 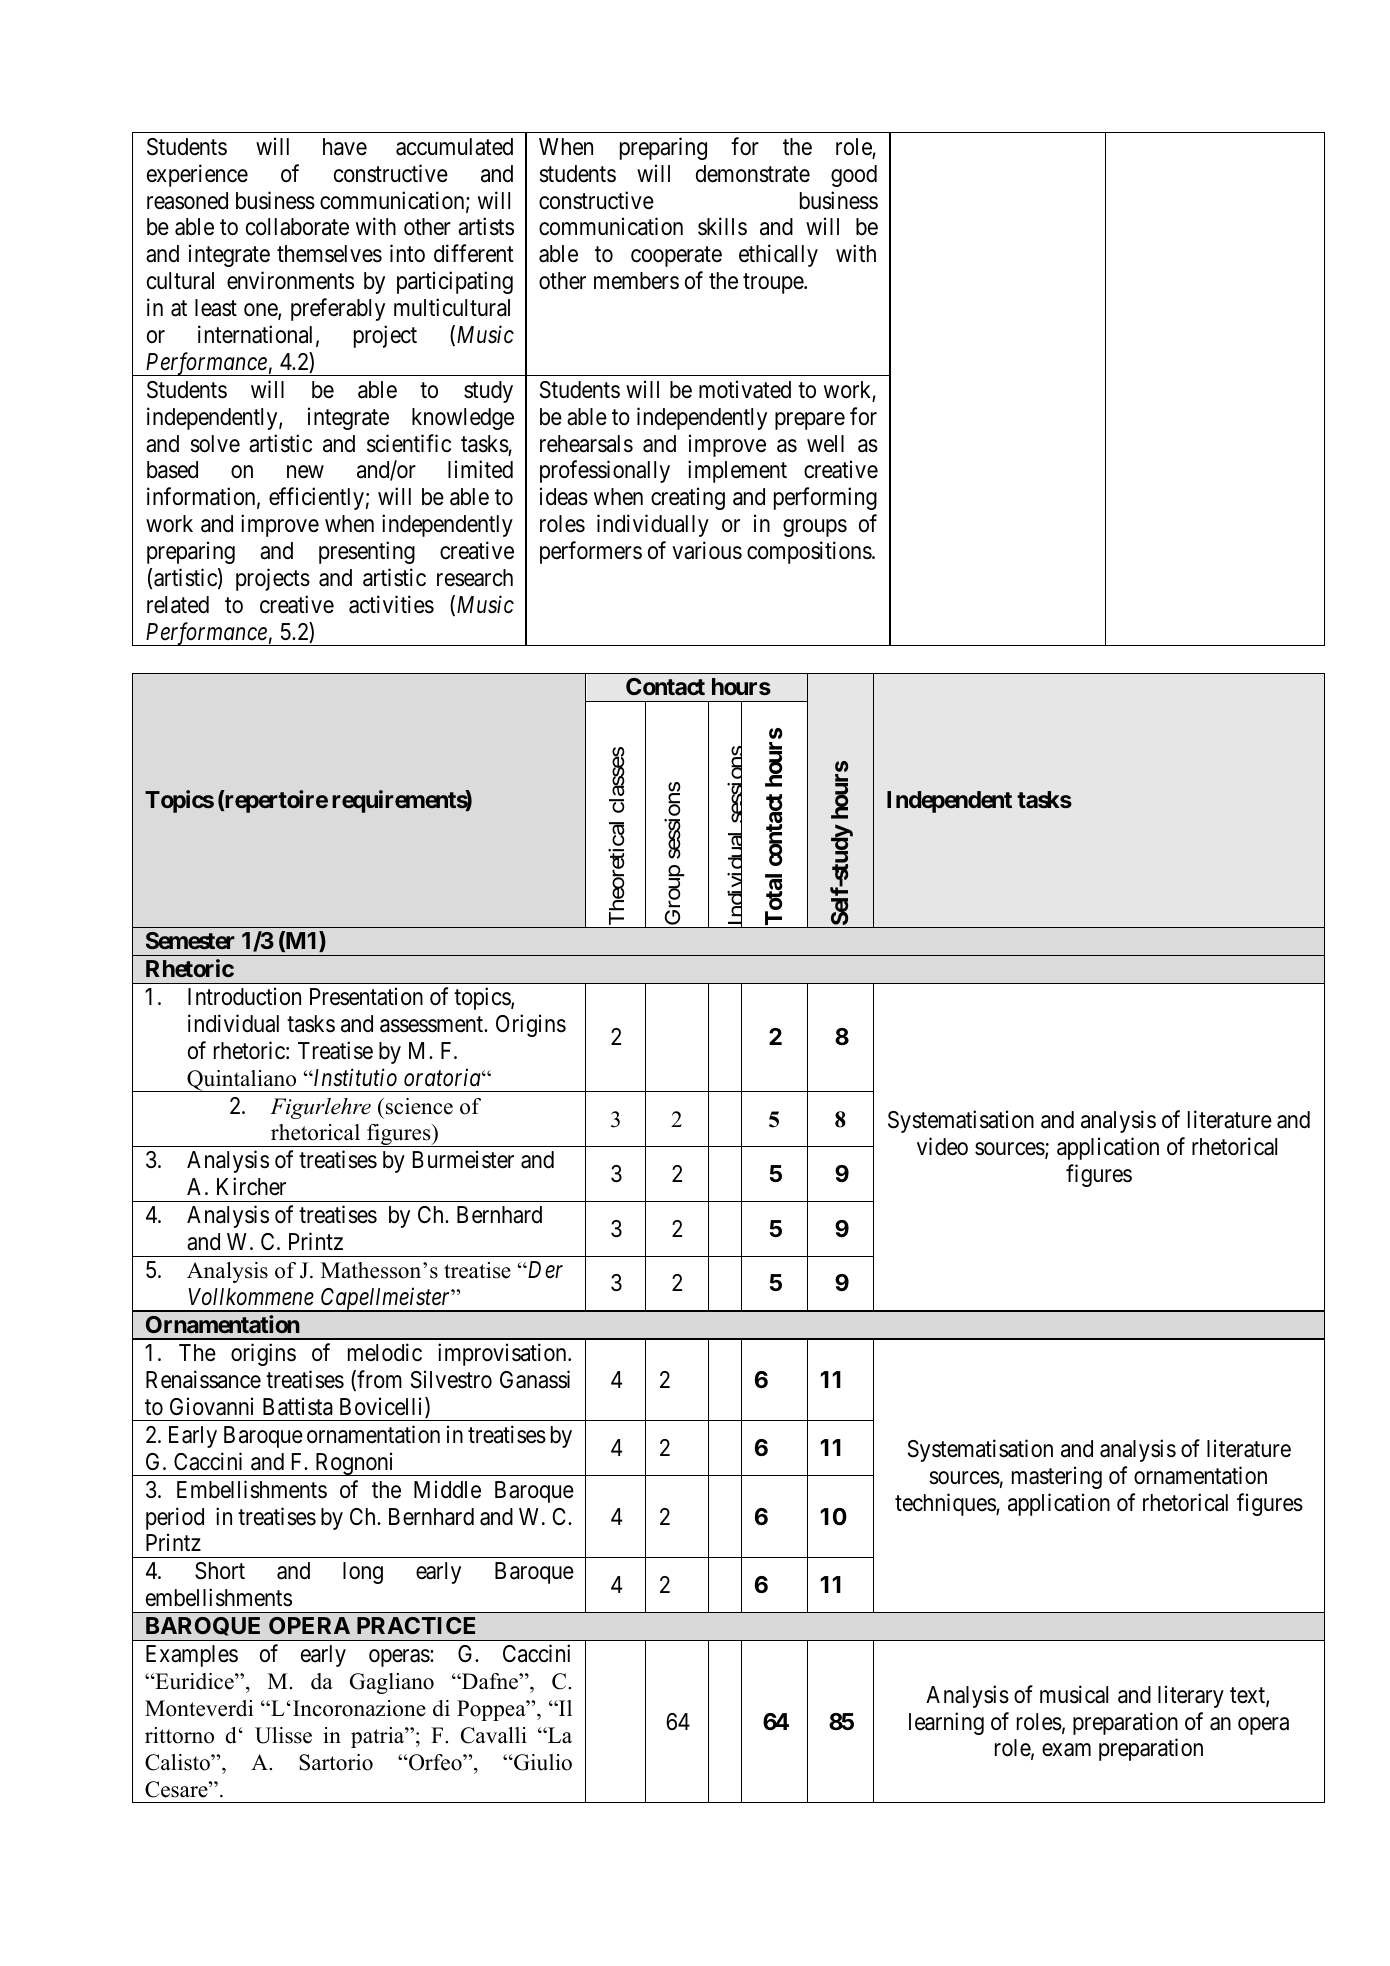 I want to click on compositions, so click(x=809, y=552).
